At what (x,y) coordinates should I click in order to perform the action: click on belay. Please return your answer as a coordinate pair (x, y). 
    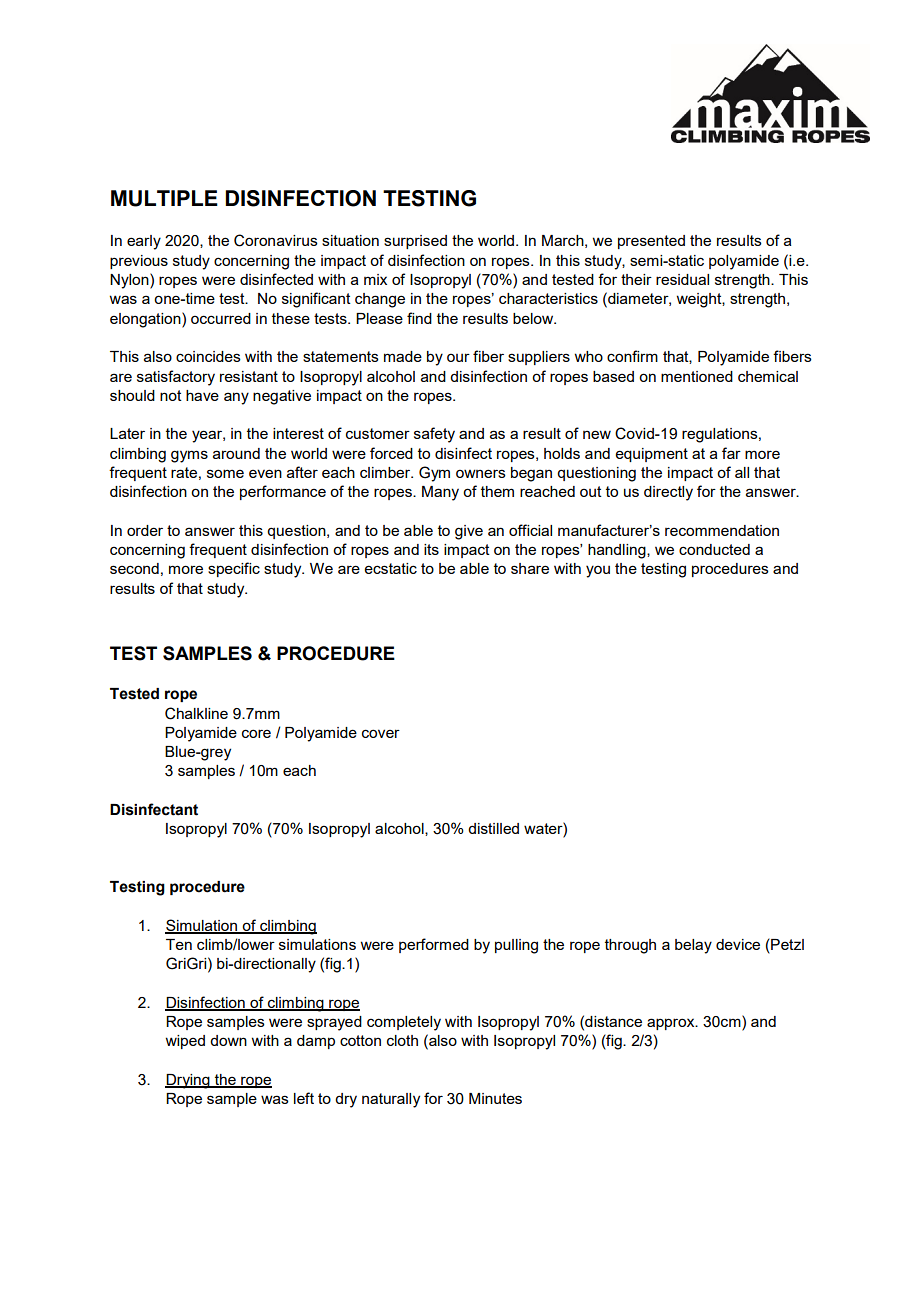
    Looking at the image, I should click on (693, 946).
